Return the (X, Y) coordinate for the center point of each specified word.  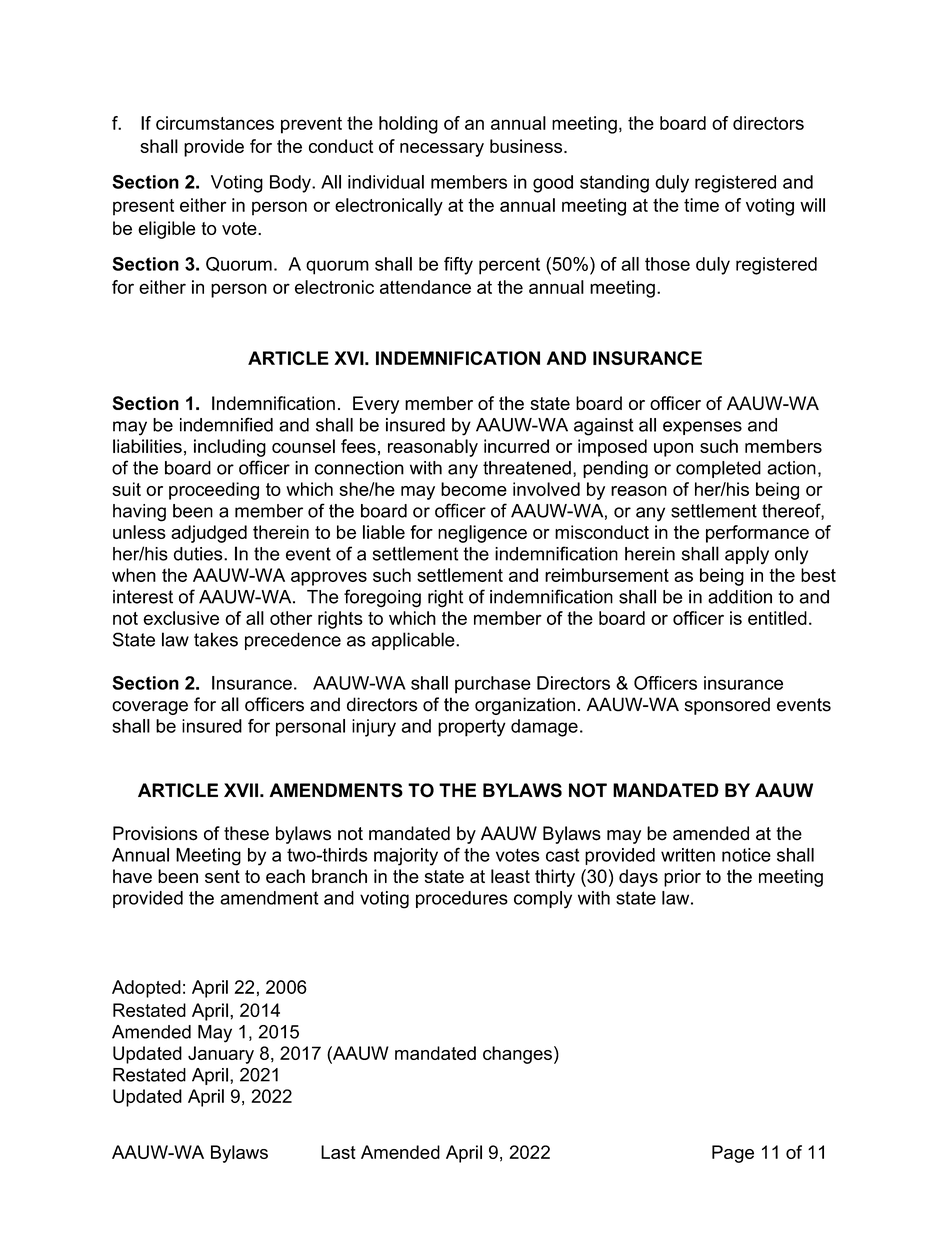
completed (718, 469)
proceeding (214, 491)
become (474, 489)
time (701, 205)
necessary (442, 150)
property (472, 728)
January (221, 1055)
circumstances (215, 123)
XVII (241, 790)
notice (746, 855)
